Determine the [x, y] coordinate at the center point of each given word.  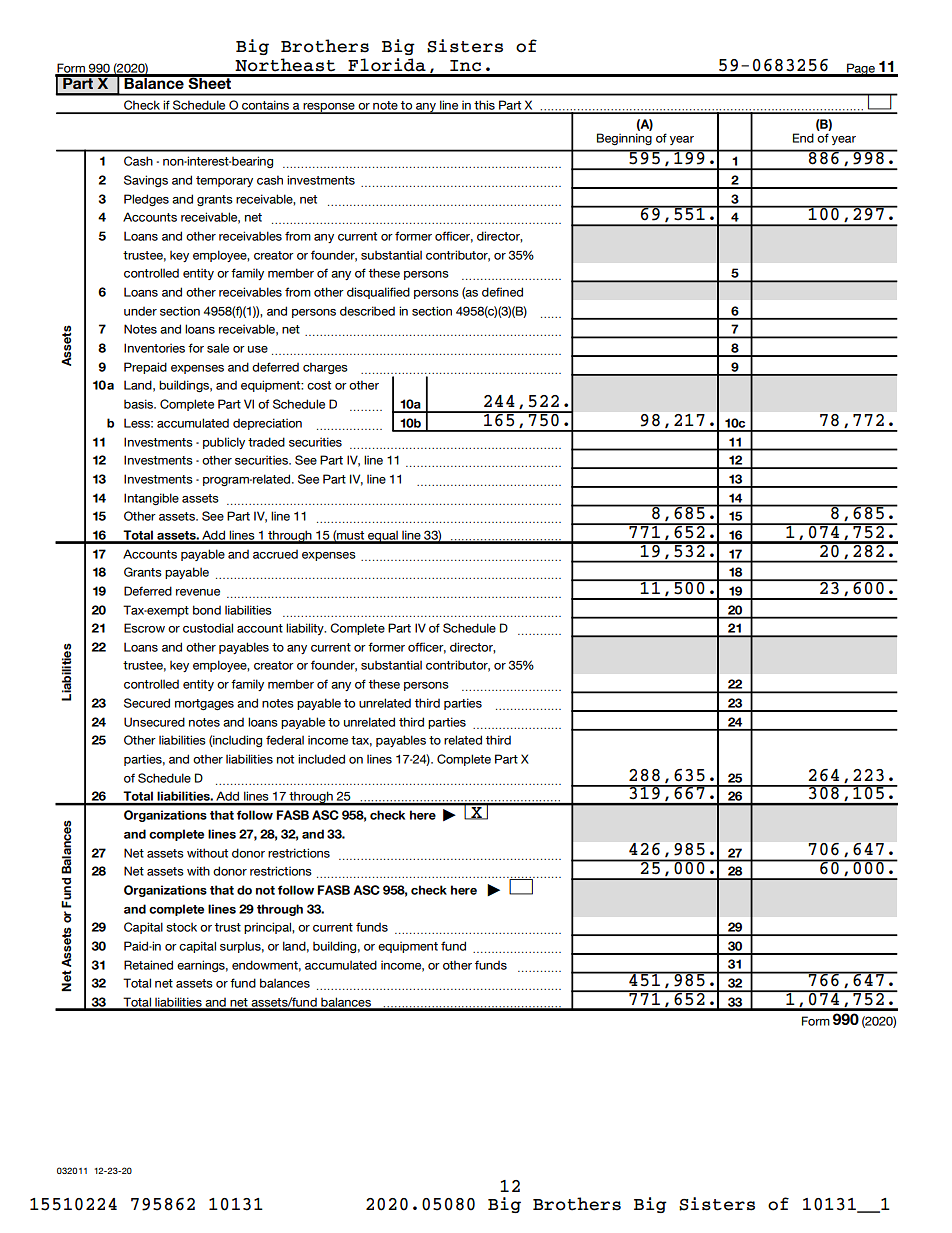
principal [268, 928]
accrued [275, 554]
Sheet [210, 82]
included [321, 759]
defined [502, 292]
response [329, 108]
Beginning [624, 139]
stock [181, 927]
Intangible [151, 499]
